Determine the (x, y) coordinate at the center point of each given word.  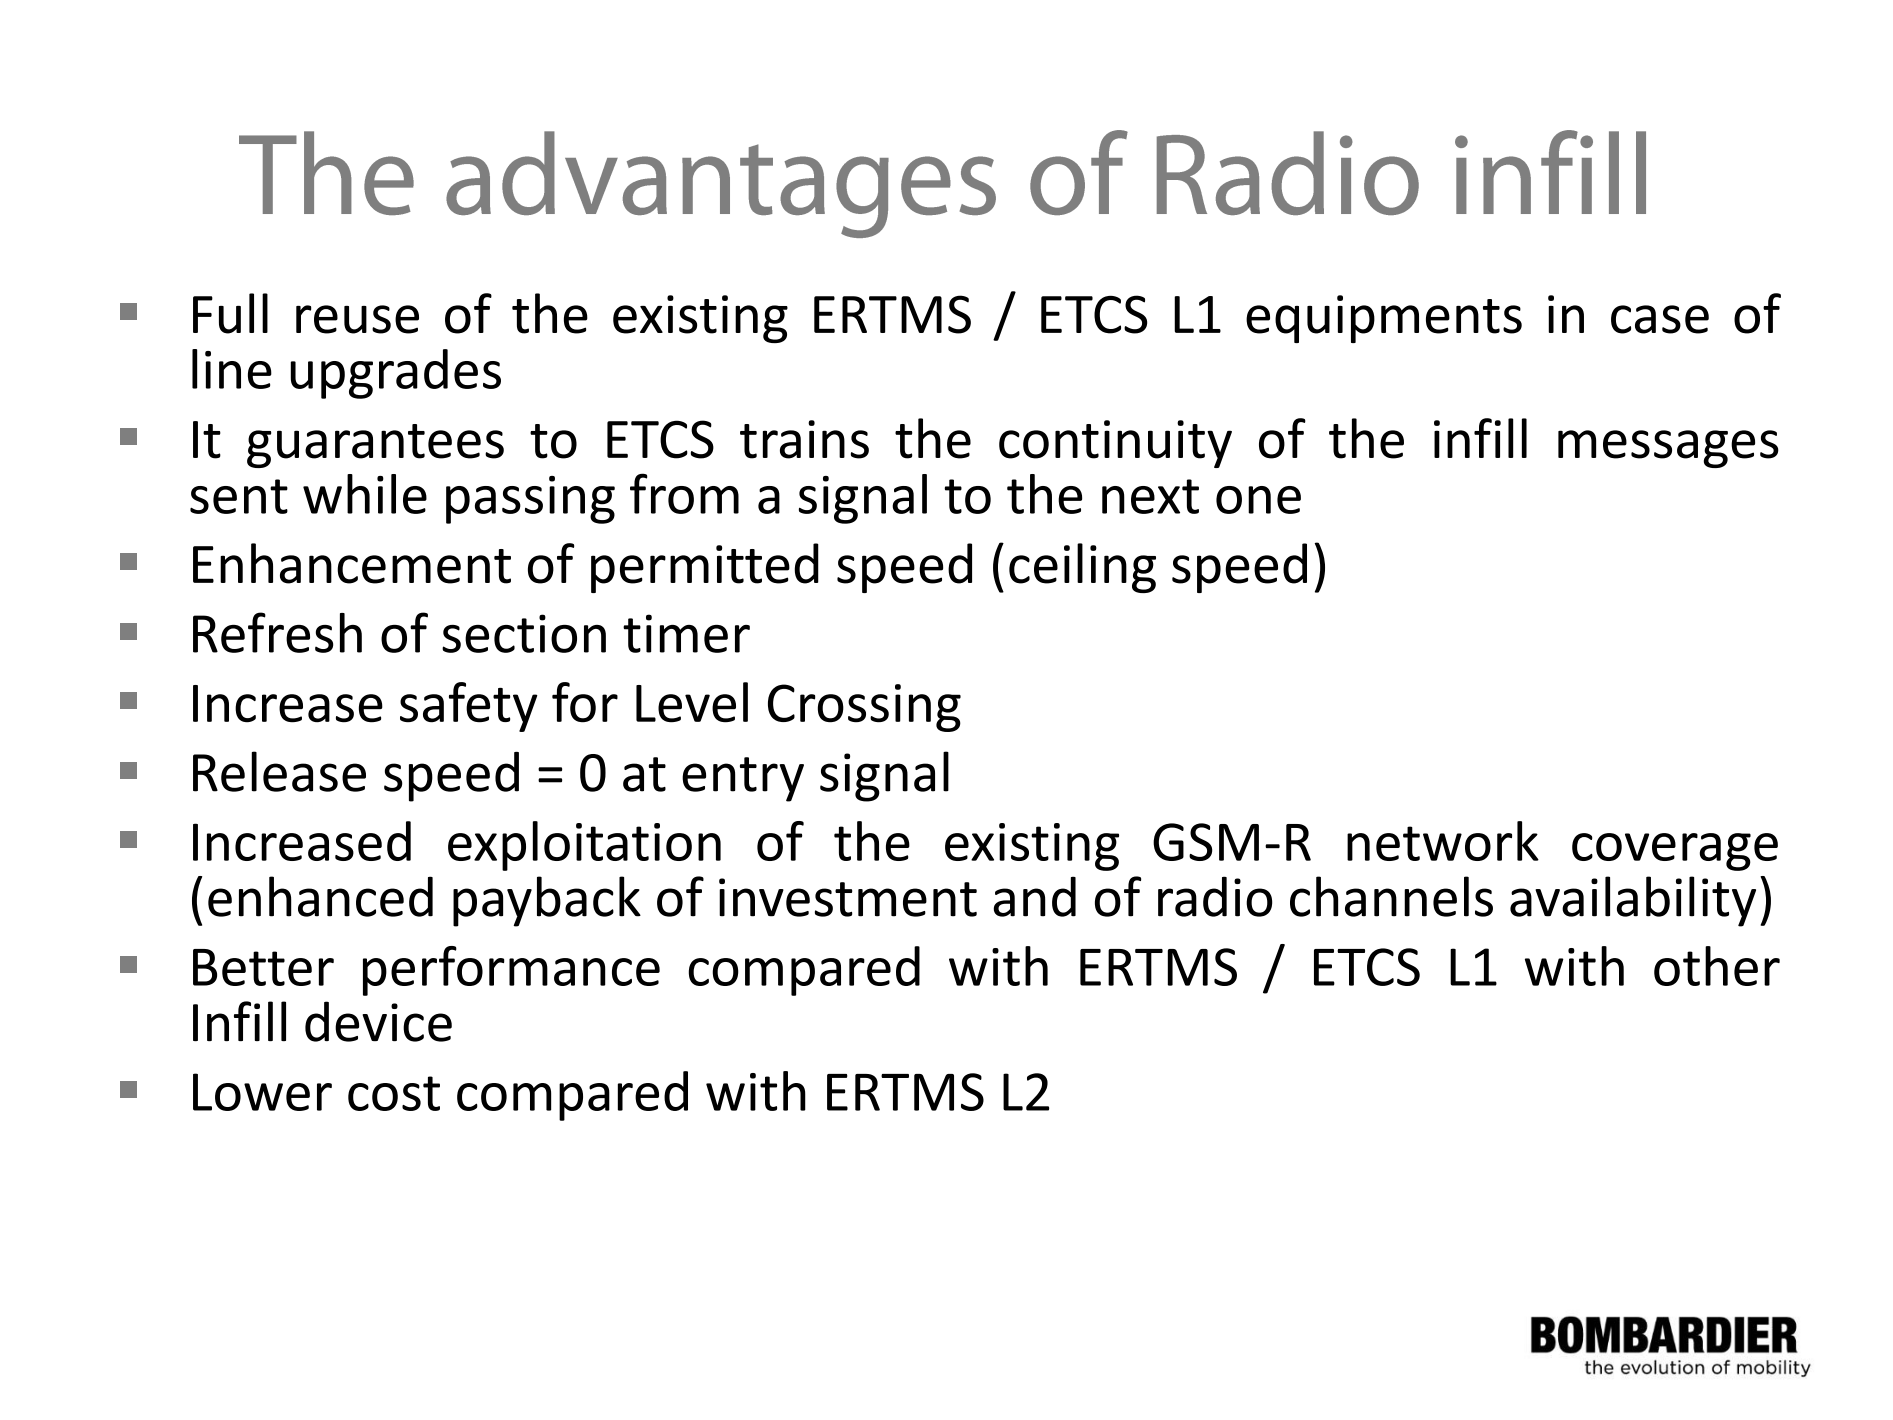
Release (279, 771)
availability (1633, 901)
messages (1668, 449)
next (1150, 496)
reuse (357, 319)
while (365, 494)
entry (743, 779)
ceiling (1082, 568)
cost (394, 1093)
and (1034, 896)
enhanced (320, 896)
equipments (1384, 319)
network (1443, 841)
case (1660, 319)
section (524, 633)
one (1258, 500)
